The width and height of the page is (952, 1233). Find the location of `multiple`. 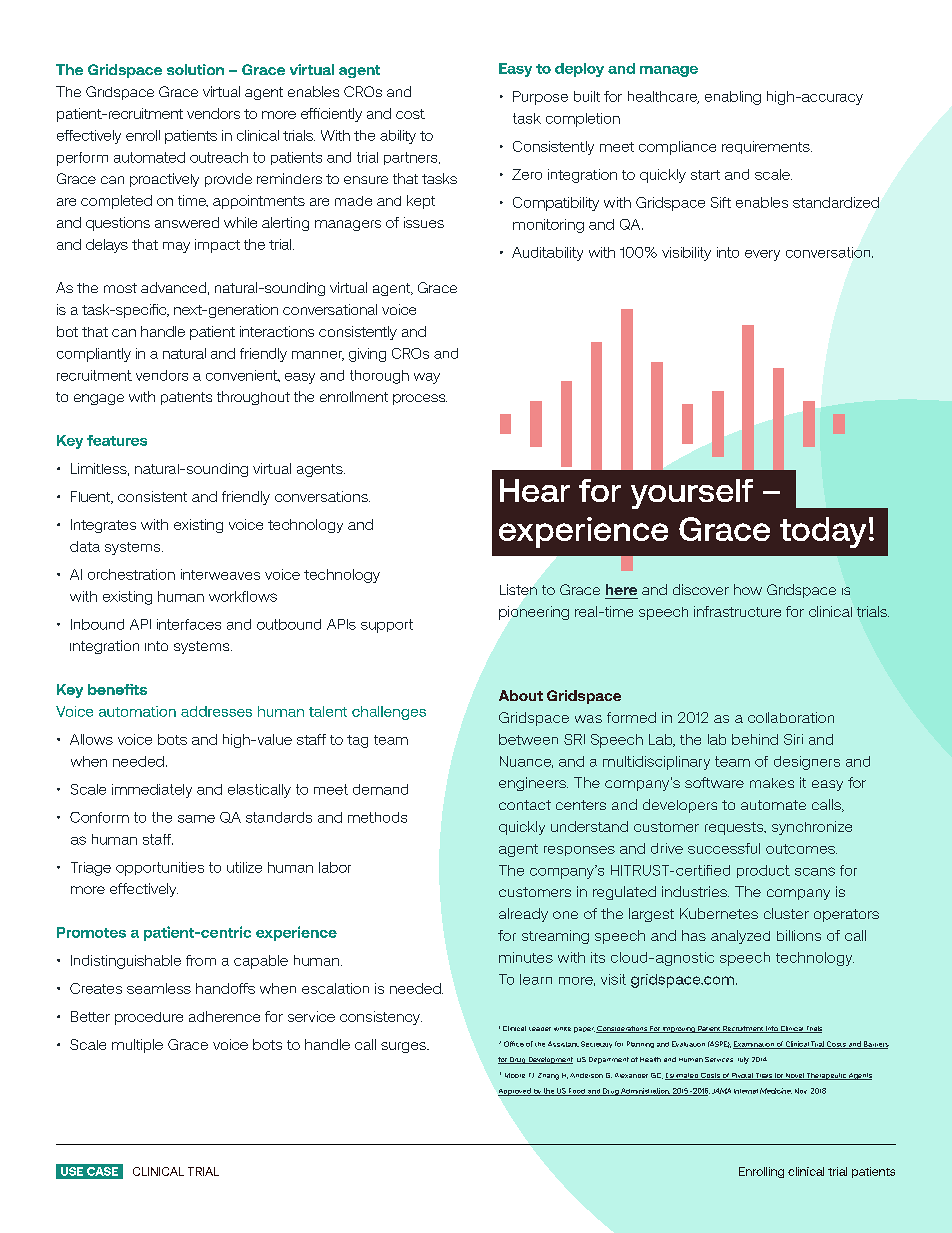

multiple is located at coordinates (137, 1046).
